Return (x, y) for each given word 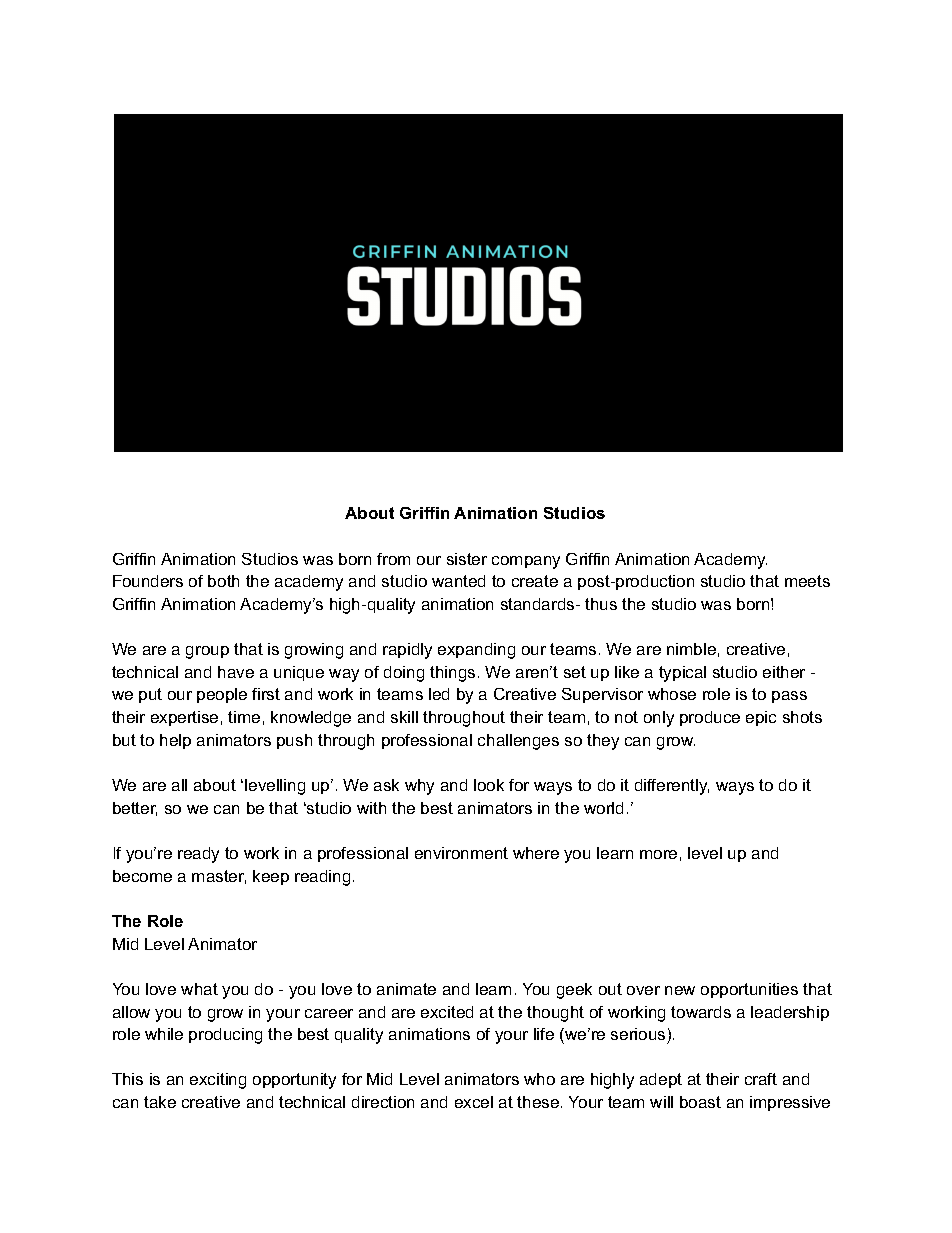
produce (710, 718)
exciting (218, 1081)
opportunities (749, 990)
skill (404, 717)
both (223, 581)
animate (406, 989)
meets (807, 581)
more (658, 854)
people (222, 695)
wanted (458, 581)
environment (461, 853)
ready (198, 855)
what (199, 989)
